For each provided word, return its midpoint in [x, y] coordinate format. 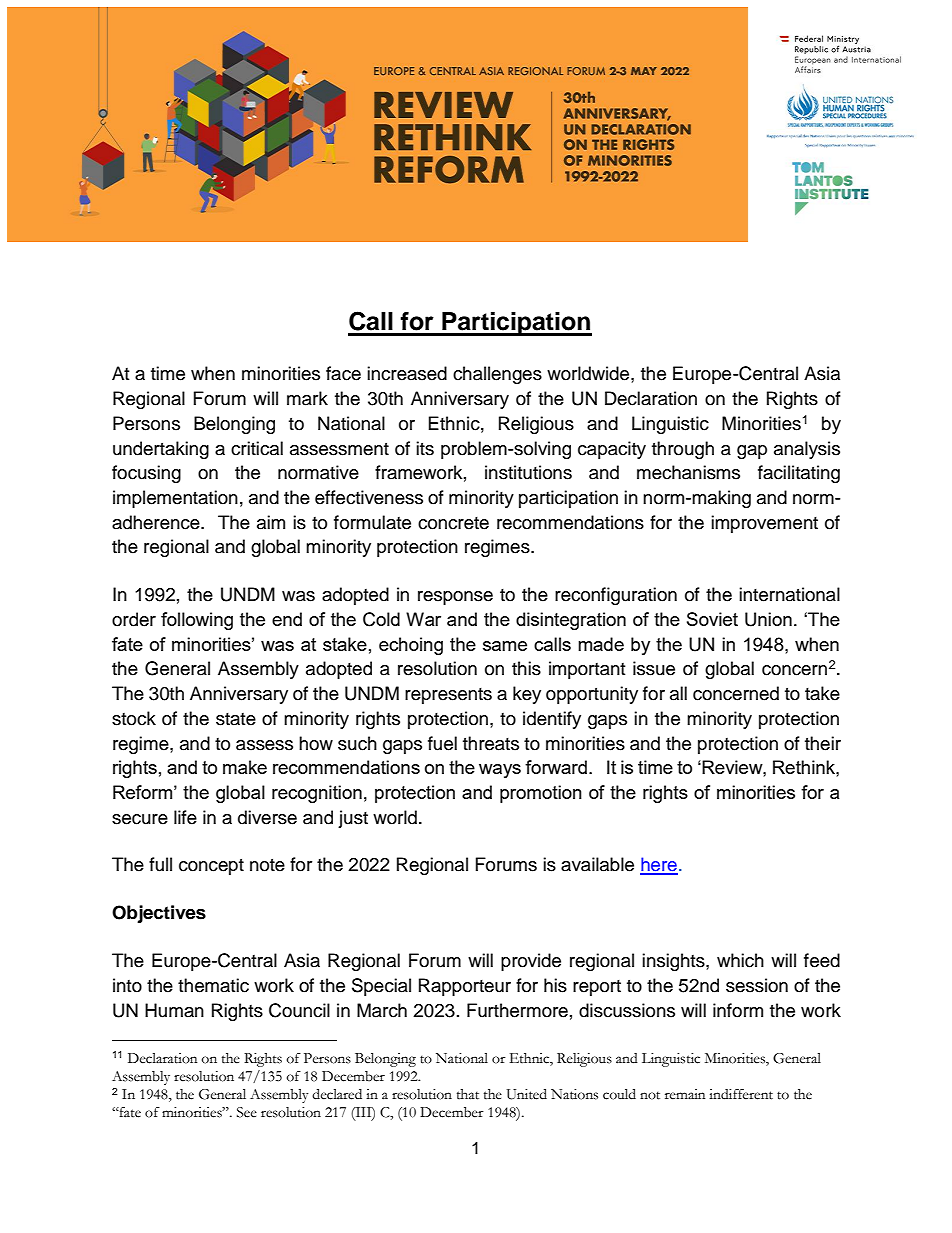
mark [307, 398]
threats [491, 743]
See [247, 1112]
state [236, 719]
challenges [497, 375]
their [823, 743]
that [468, 1094]
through [683, 450]
